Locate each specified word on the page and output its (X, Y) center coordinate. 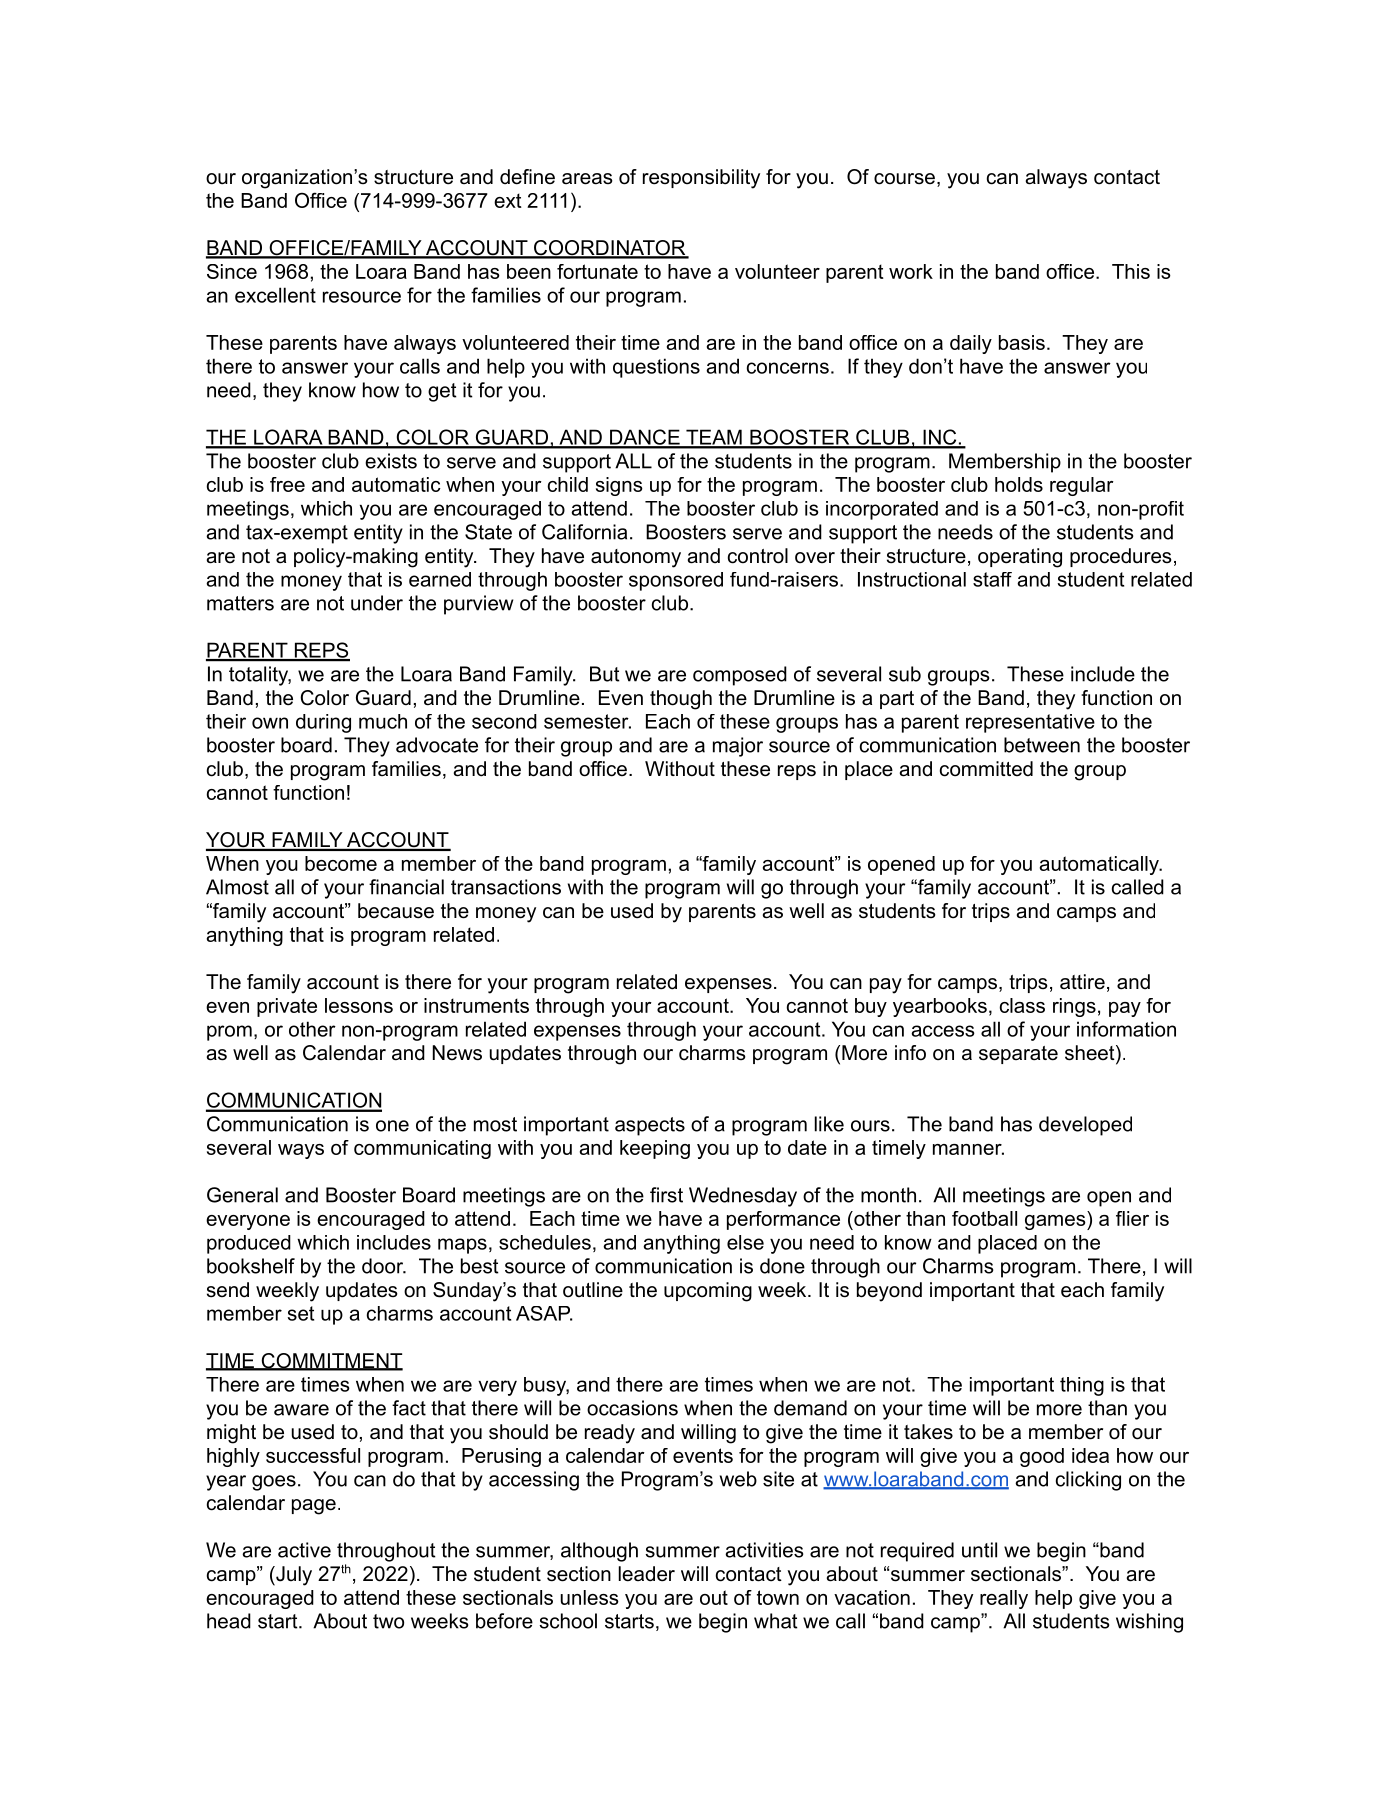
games (1055, 1222)
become (341, 863)
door (383, 1266)
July (293, 1576)
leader (647, 1574)
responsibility (701, 179)
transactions (506, 887)
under (377, 603)
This (1131, 271)
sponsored (676, 581)
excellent (275, 295)
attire (1082, 982)
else (745, 1242)
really (1004, 1599)
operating (1020, 558)
